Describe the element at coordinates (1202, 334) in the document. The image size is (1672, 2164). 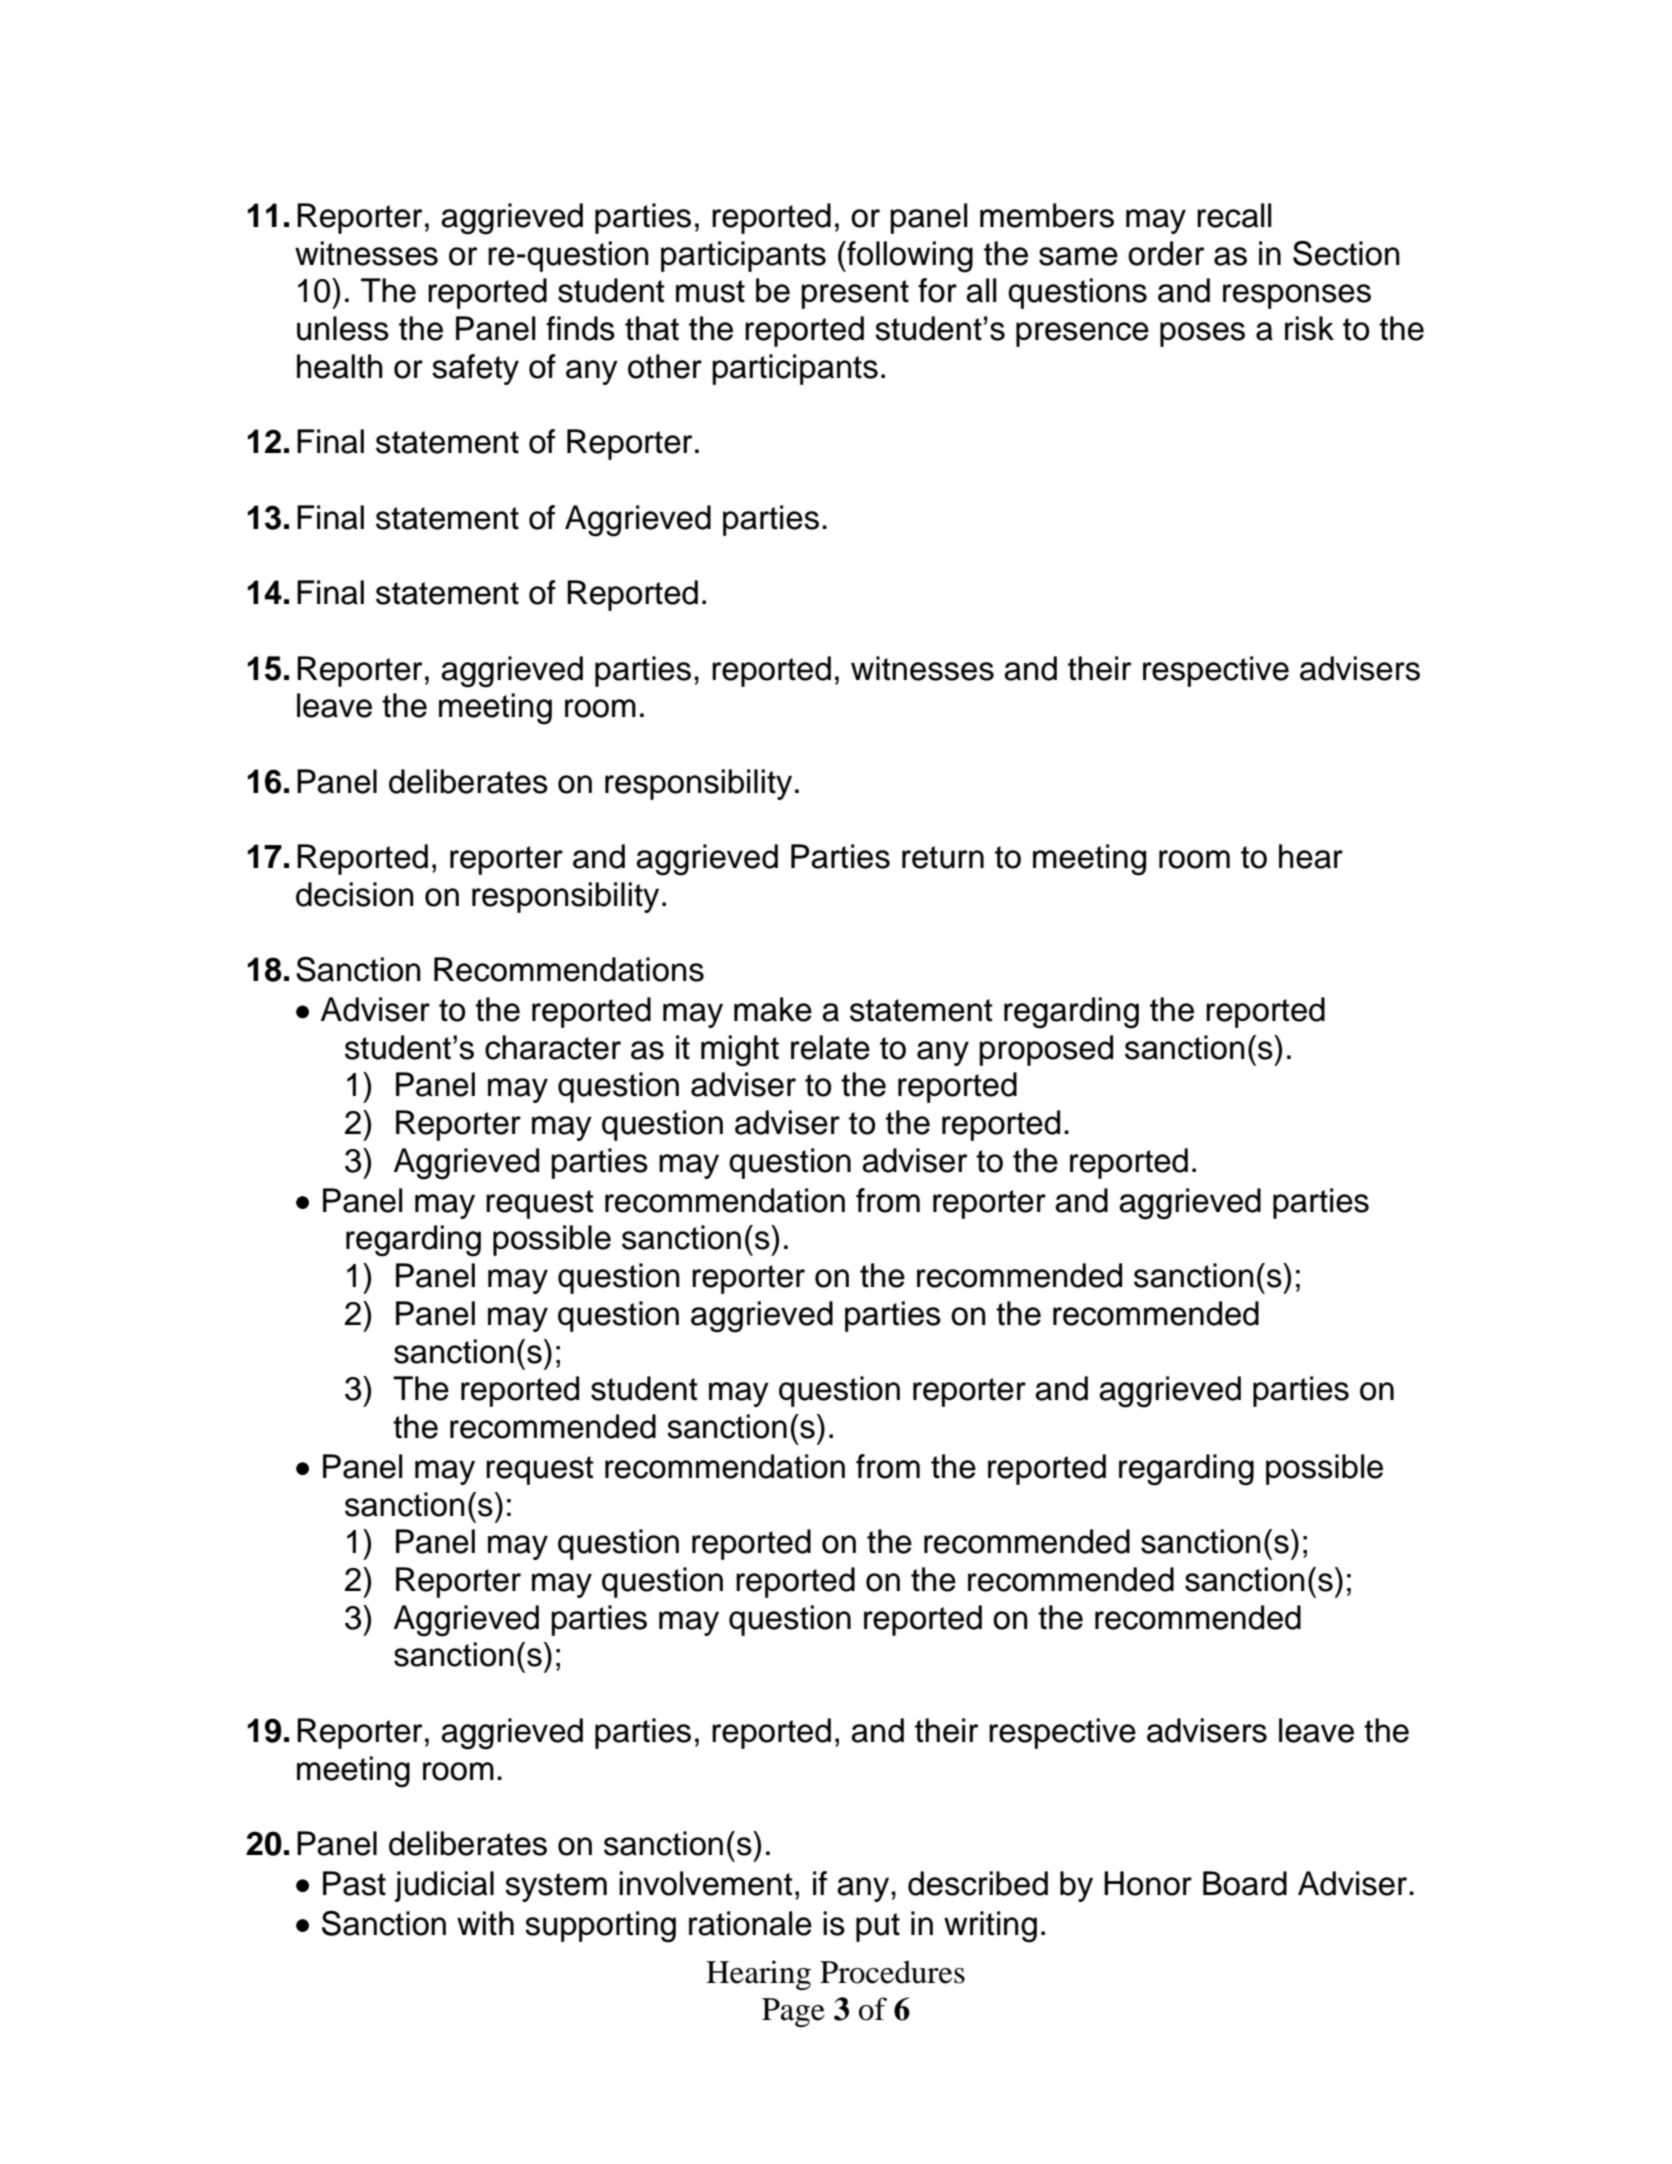
I see `poses` at that location.
